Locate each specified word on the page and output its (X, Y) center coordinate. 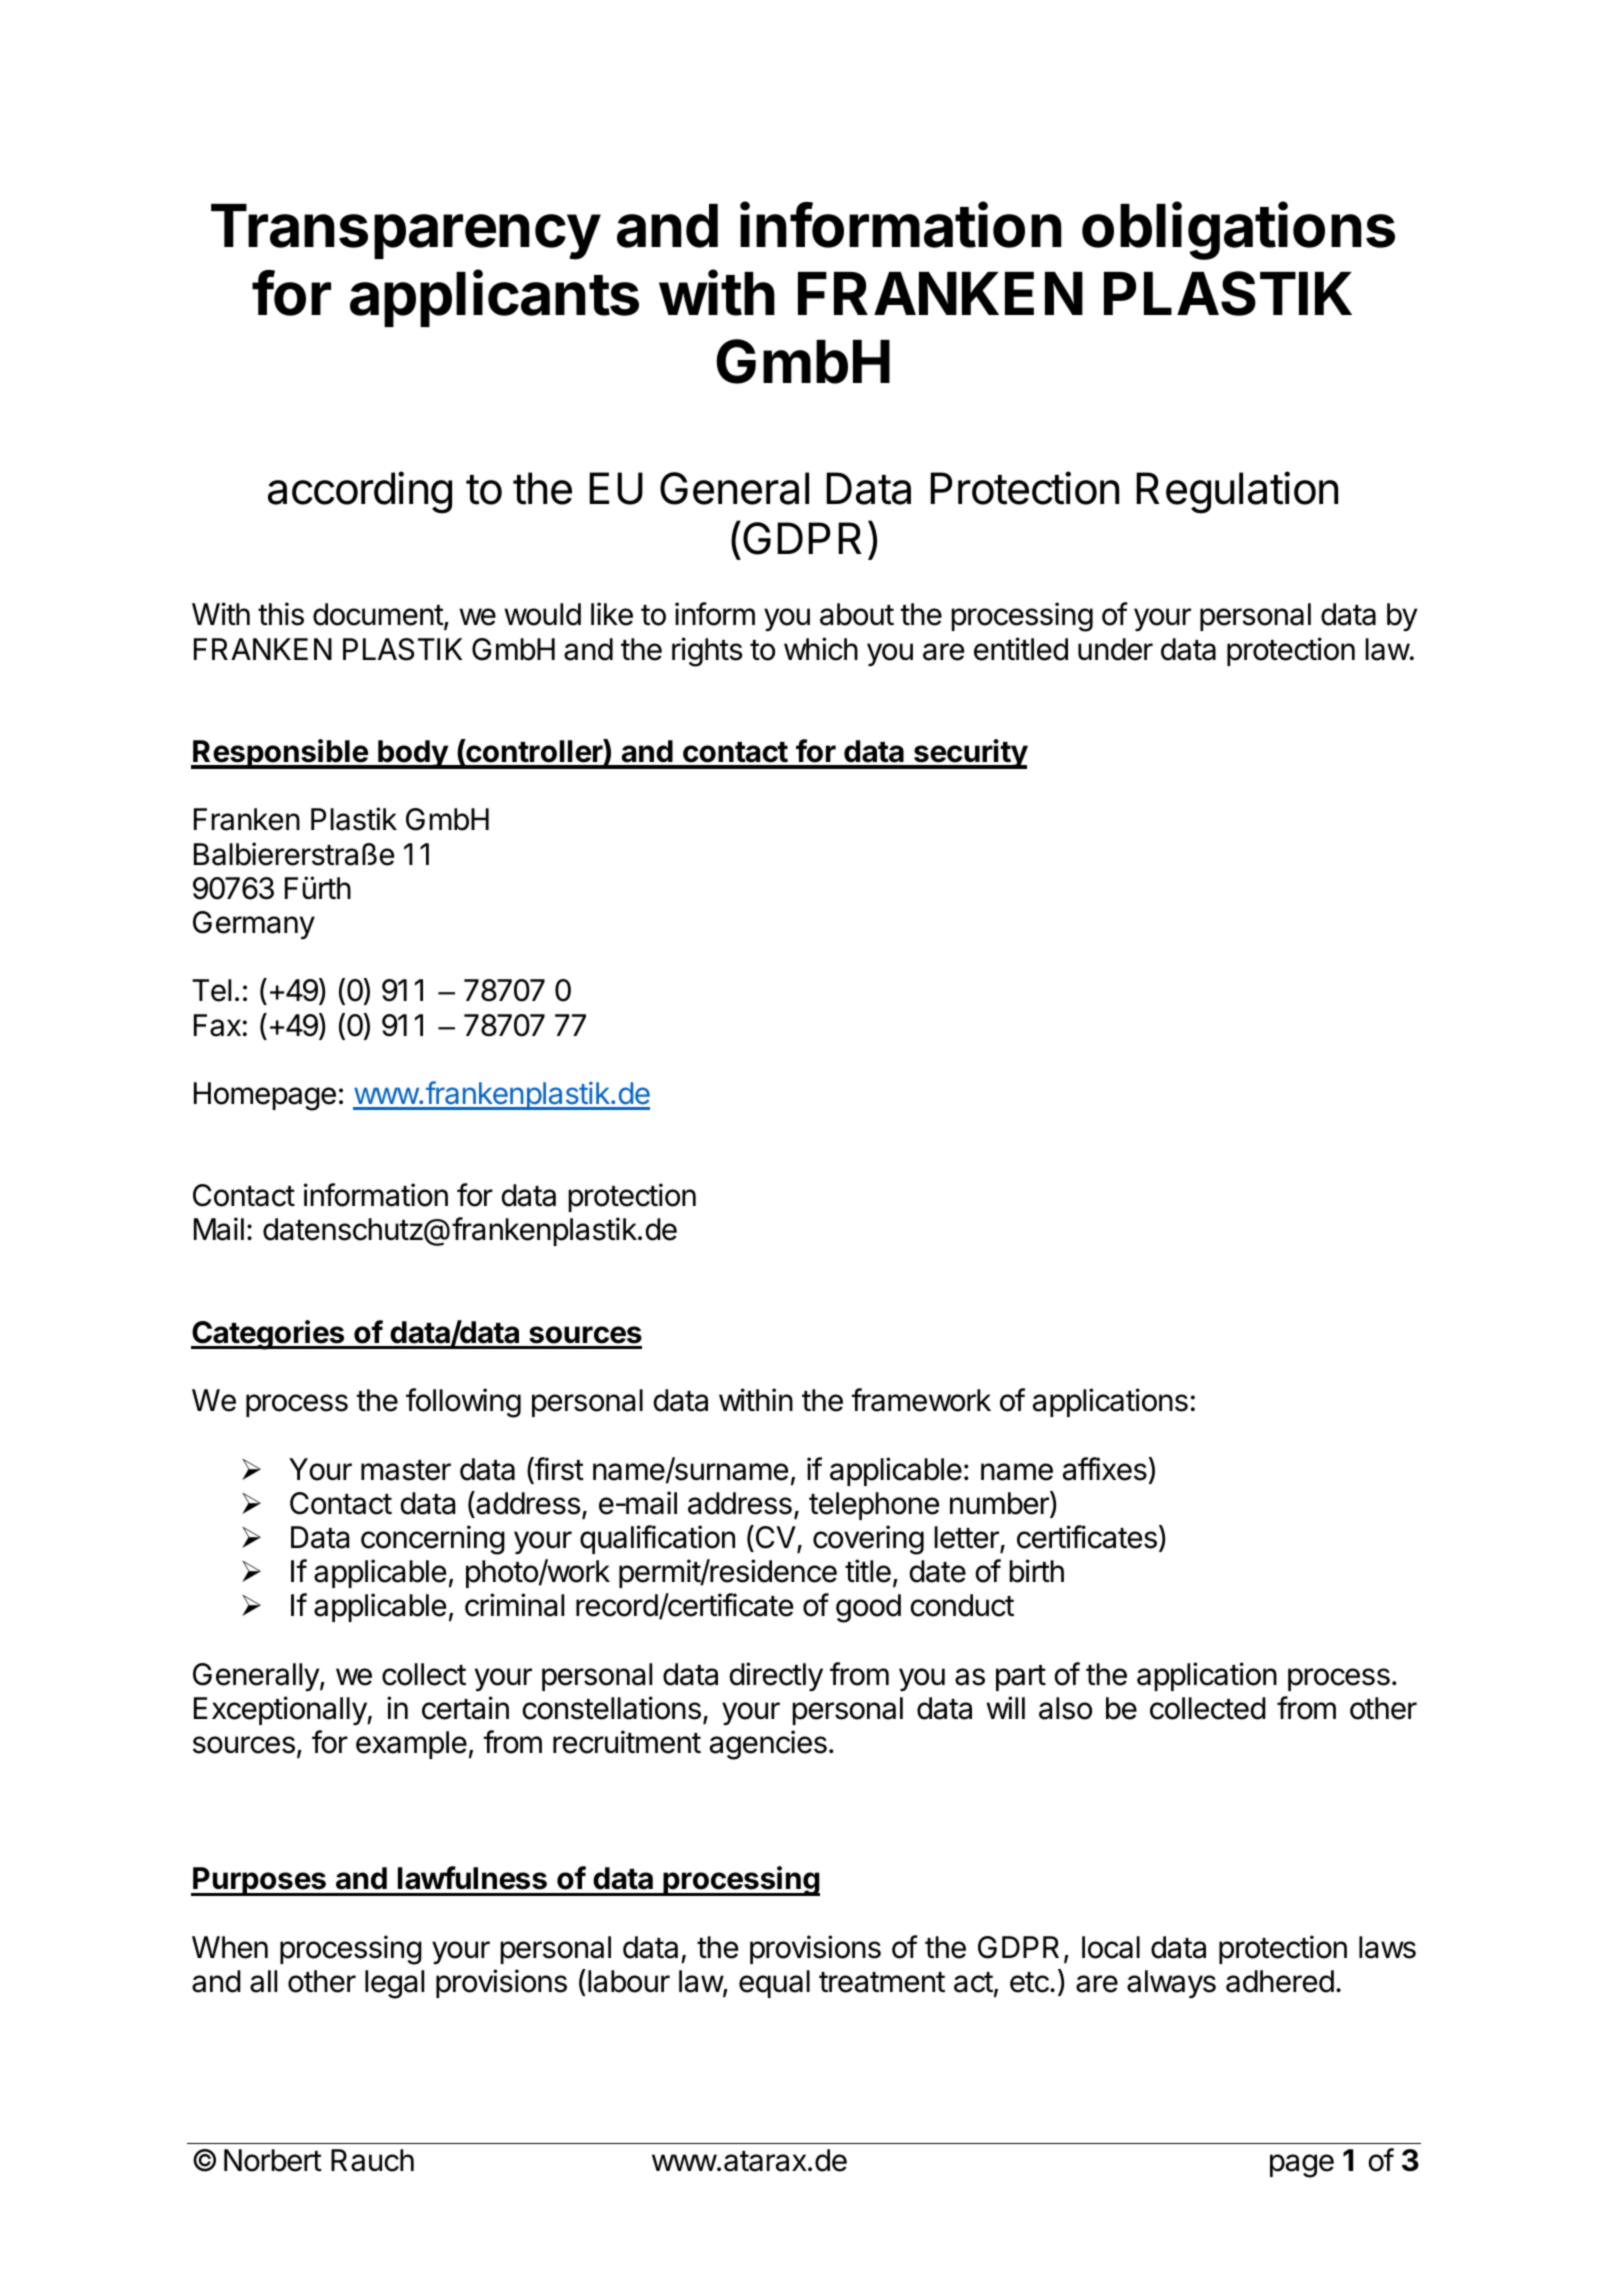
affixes (1105, 1469)
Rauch (372, 2160)
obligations (1238, 231)
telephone (874, 1506)
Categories (269, 1335)
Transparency (406, 232)
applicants (494, 298)
